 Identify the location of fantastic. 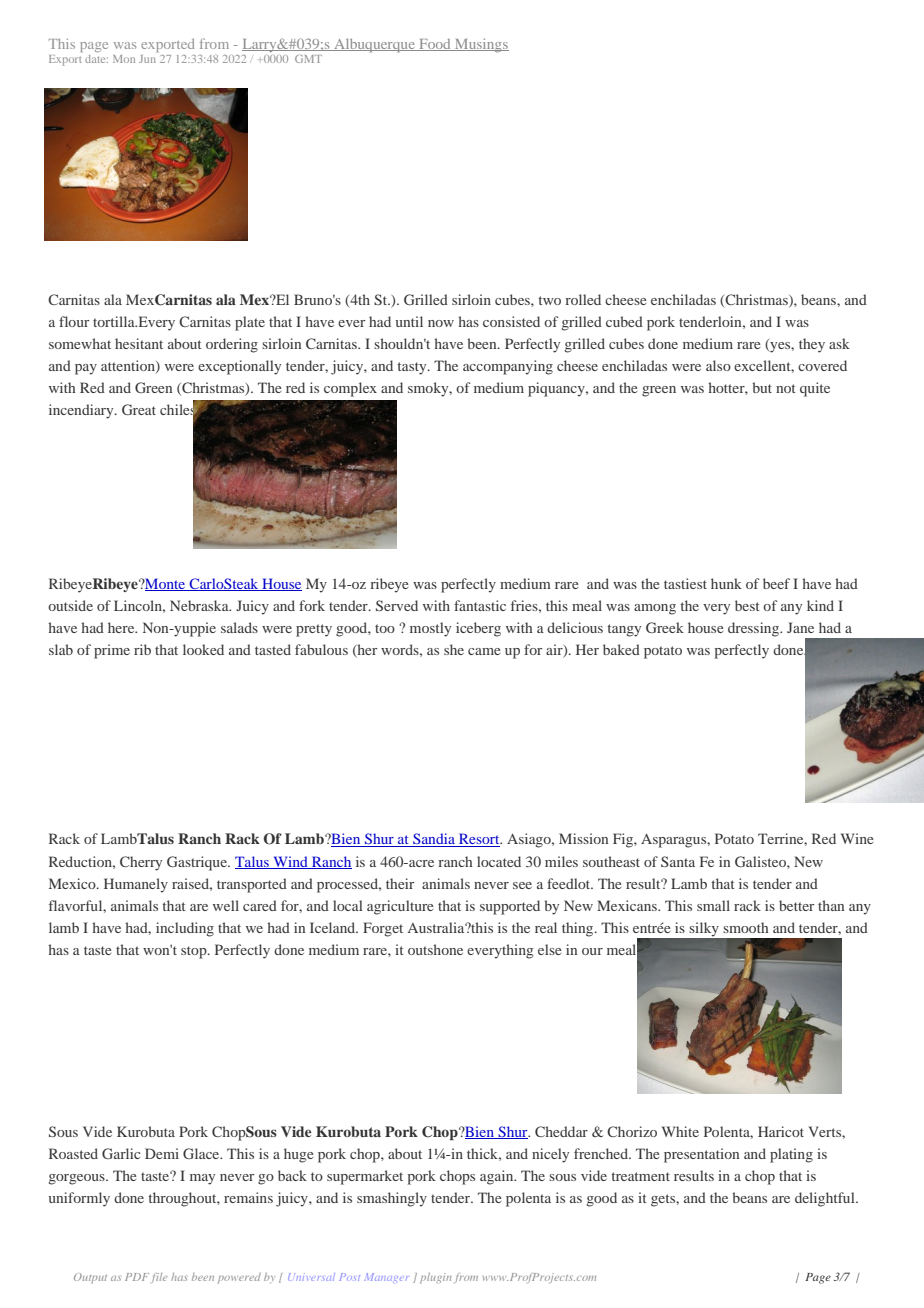
(480, 605).
